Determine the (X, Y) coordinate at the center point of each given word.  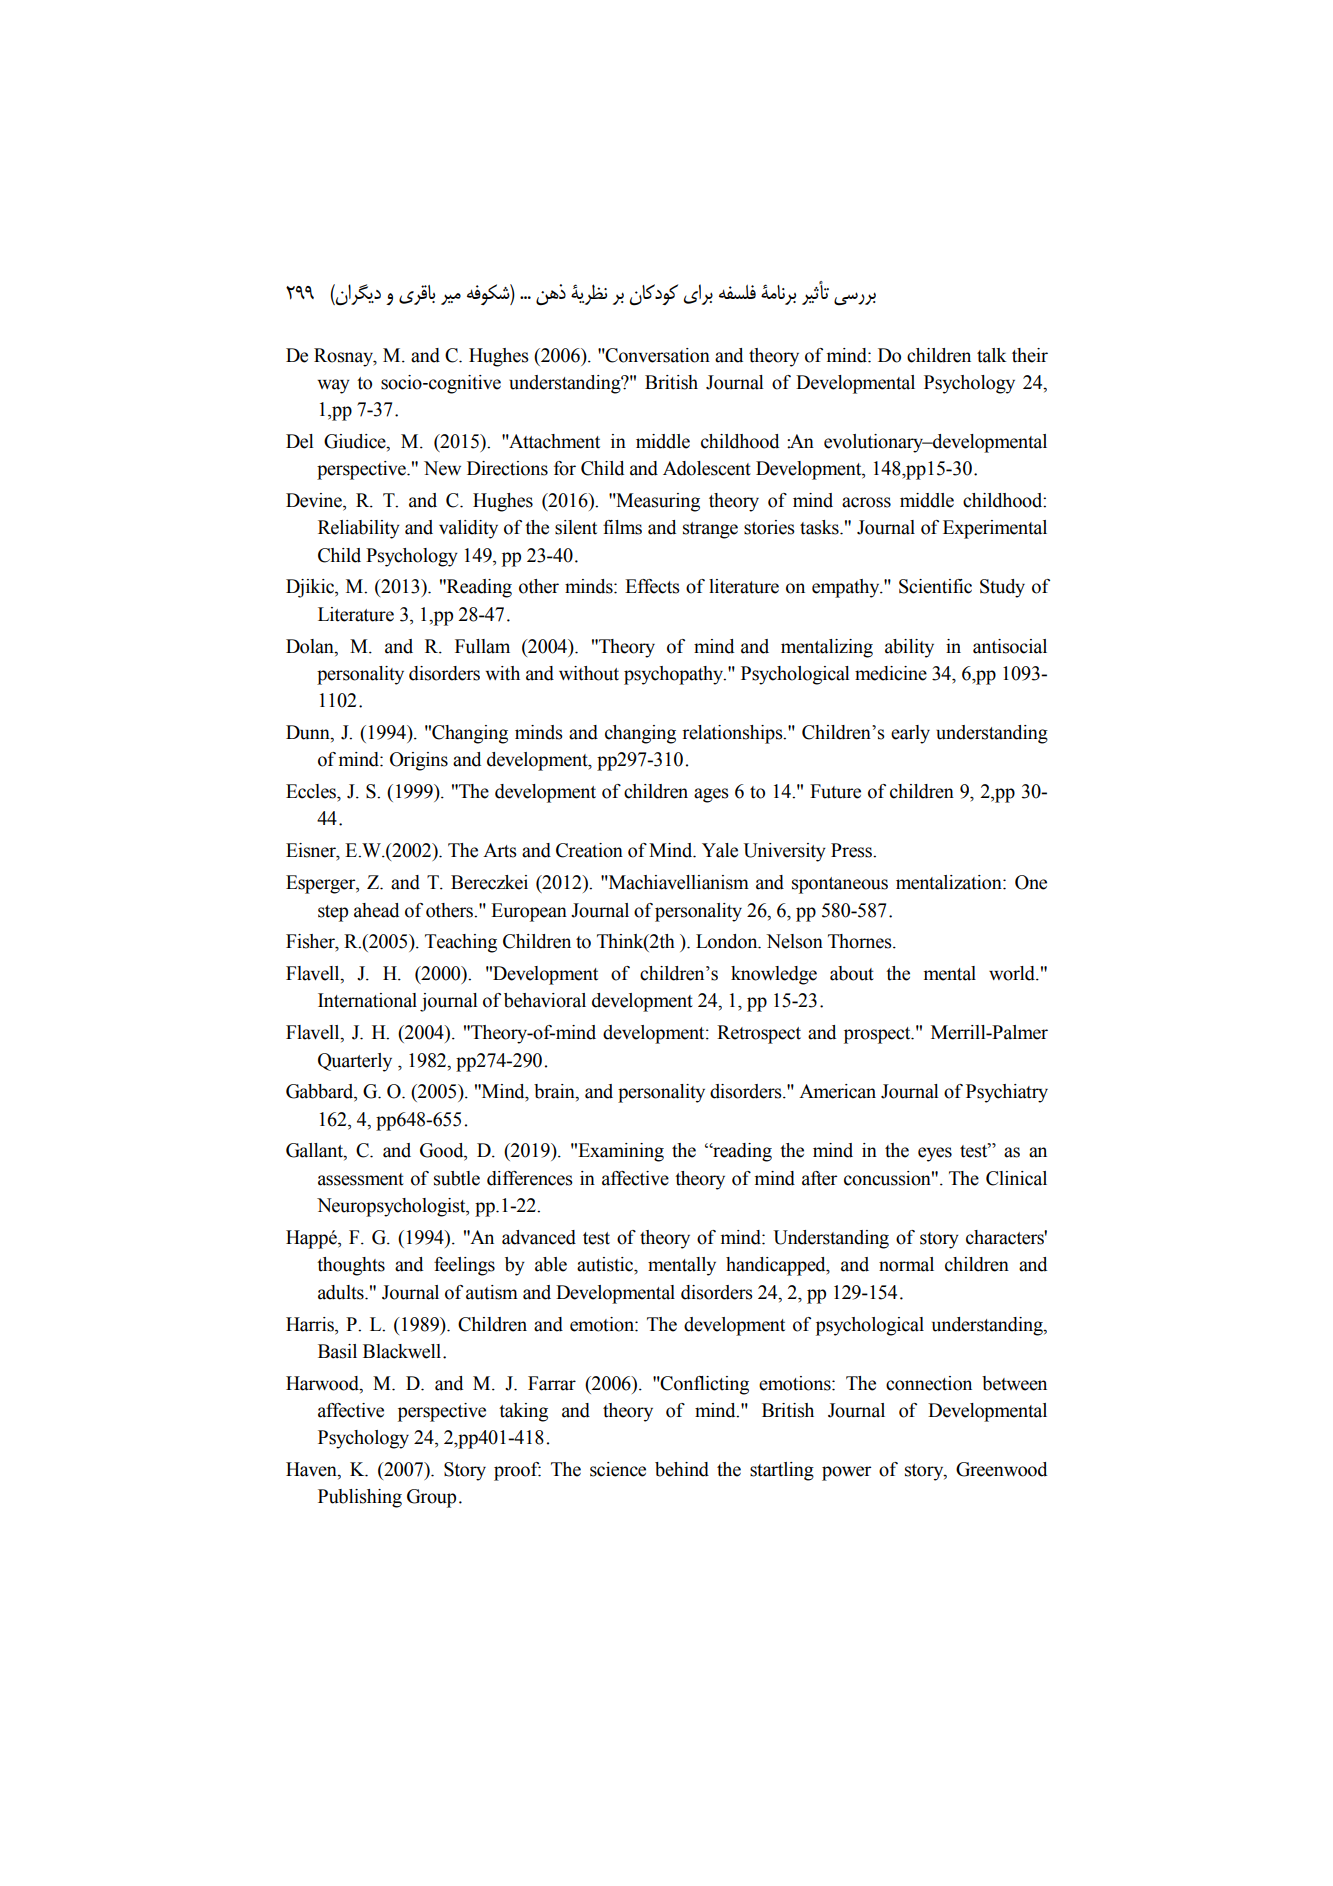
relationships (733, 734)
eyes (935, 1154)
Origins (419, 761)
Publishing (360, 1498)
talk (992, 355)
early (910, 734)
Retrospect (759, 1034)
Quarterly (355, 1062)
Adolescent (707, 468)
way (333, 386)
